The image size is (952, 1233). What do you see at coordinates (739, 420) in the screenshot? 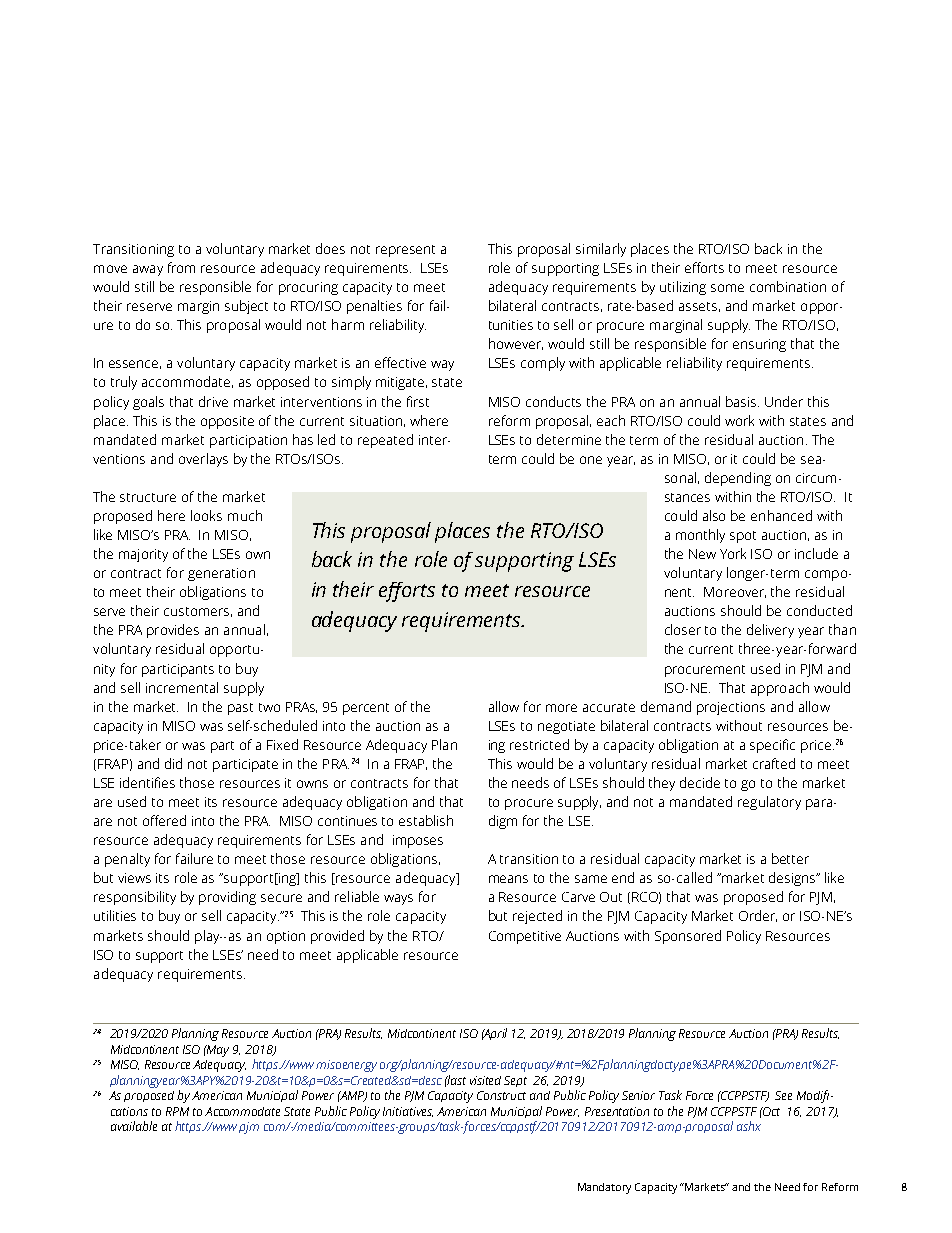
I see `work` at bounding box center [739, 420].
